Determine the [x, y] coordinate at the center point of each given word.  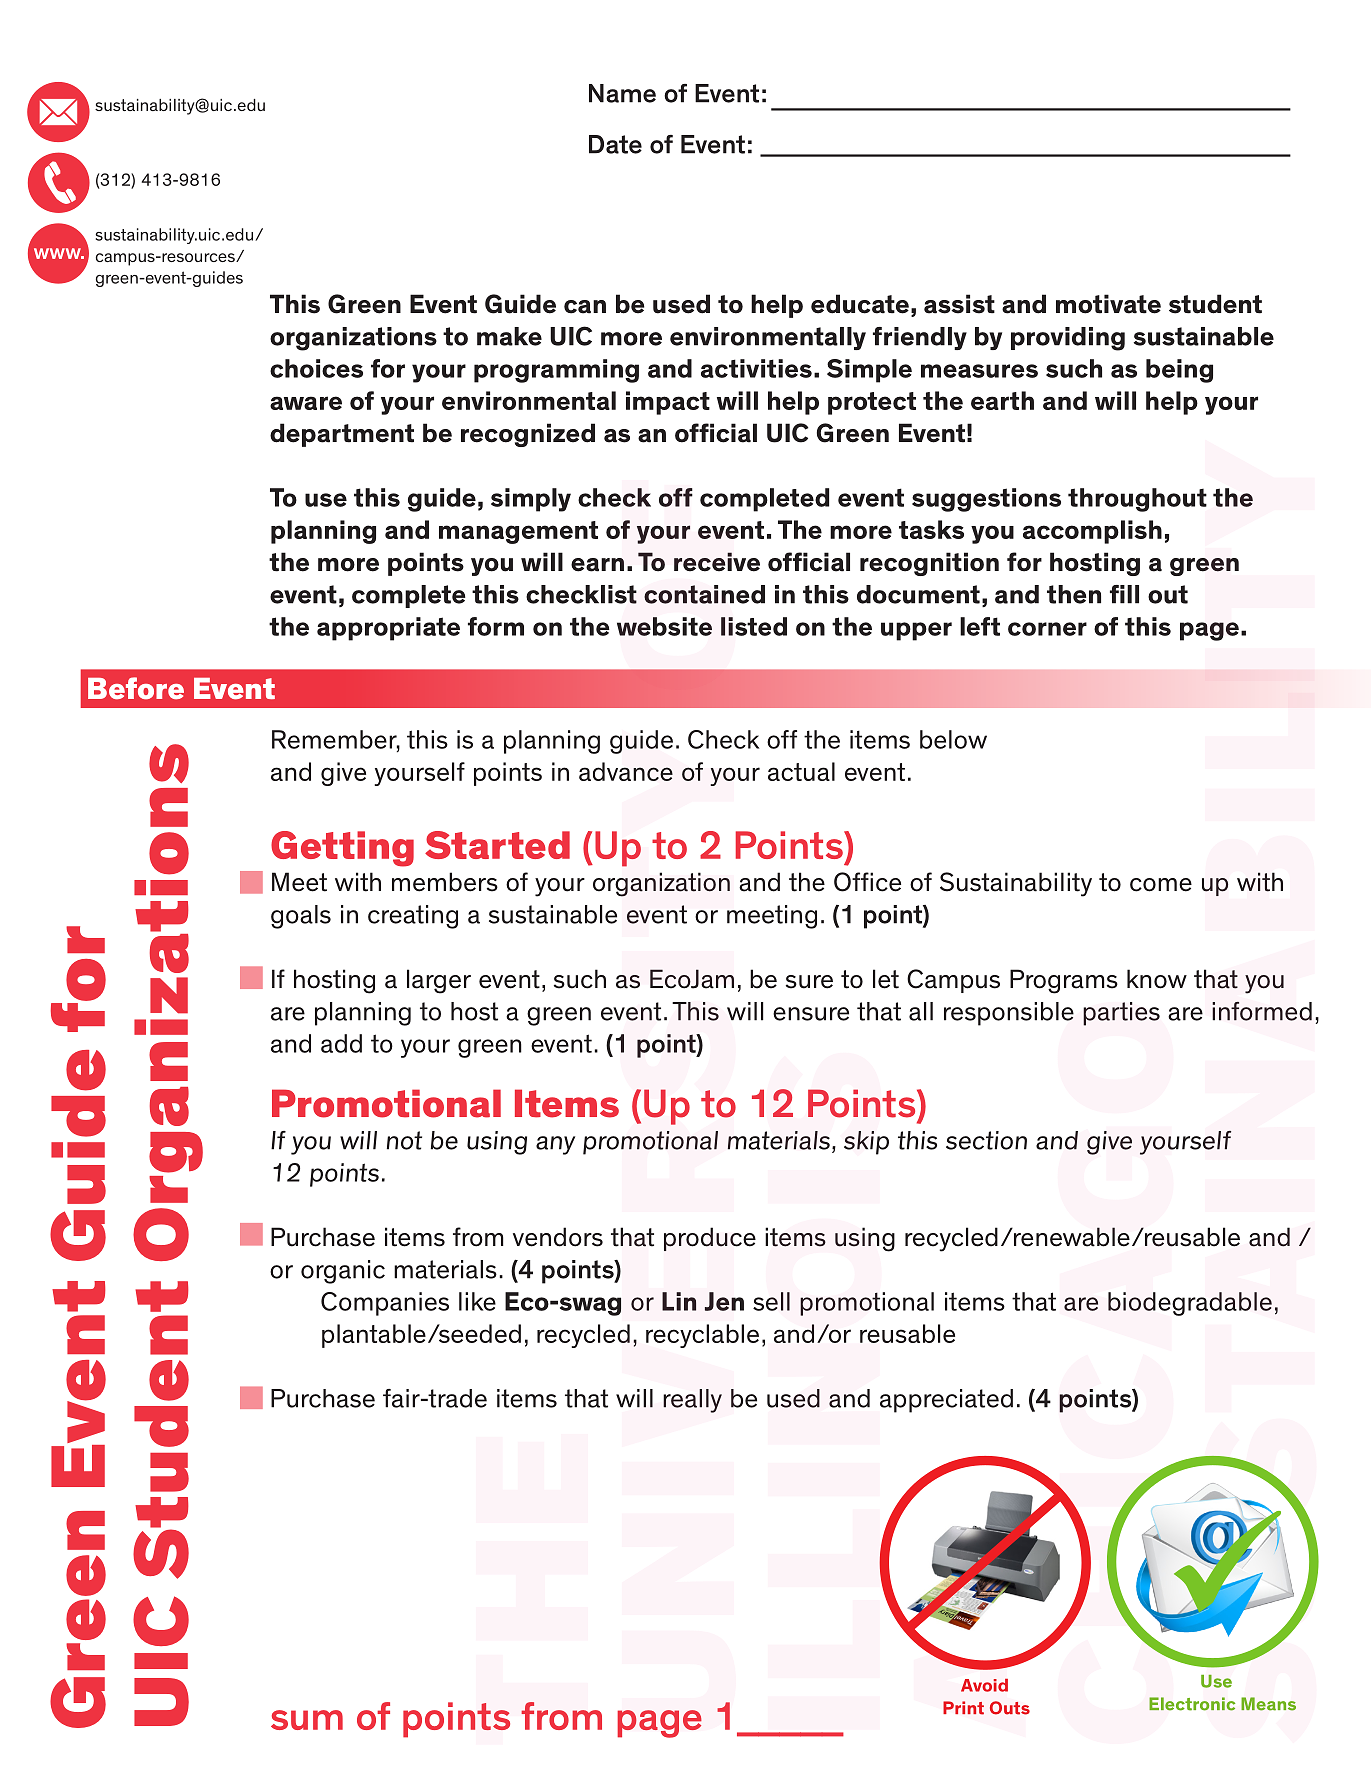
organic [343, 1272]
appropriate [388, 629]
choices [316, 368]
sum [307, 1720]
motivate [1108, 304]
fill [1124, 594]
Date [615, 144]
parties [1121, 1014]
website [664, 626]
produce [710, 1239]
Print [963, 1708]
